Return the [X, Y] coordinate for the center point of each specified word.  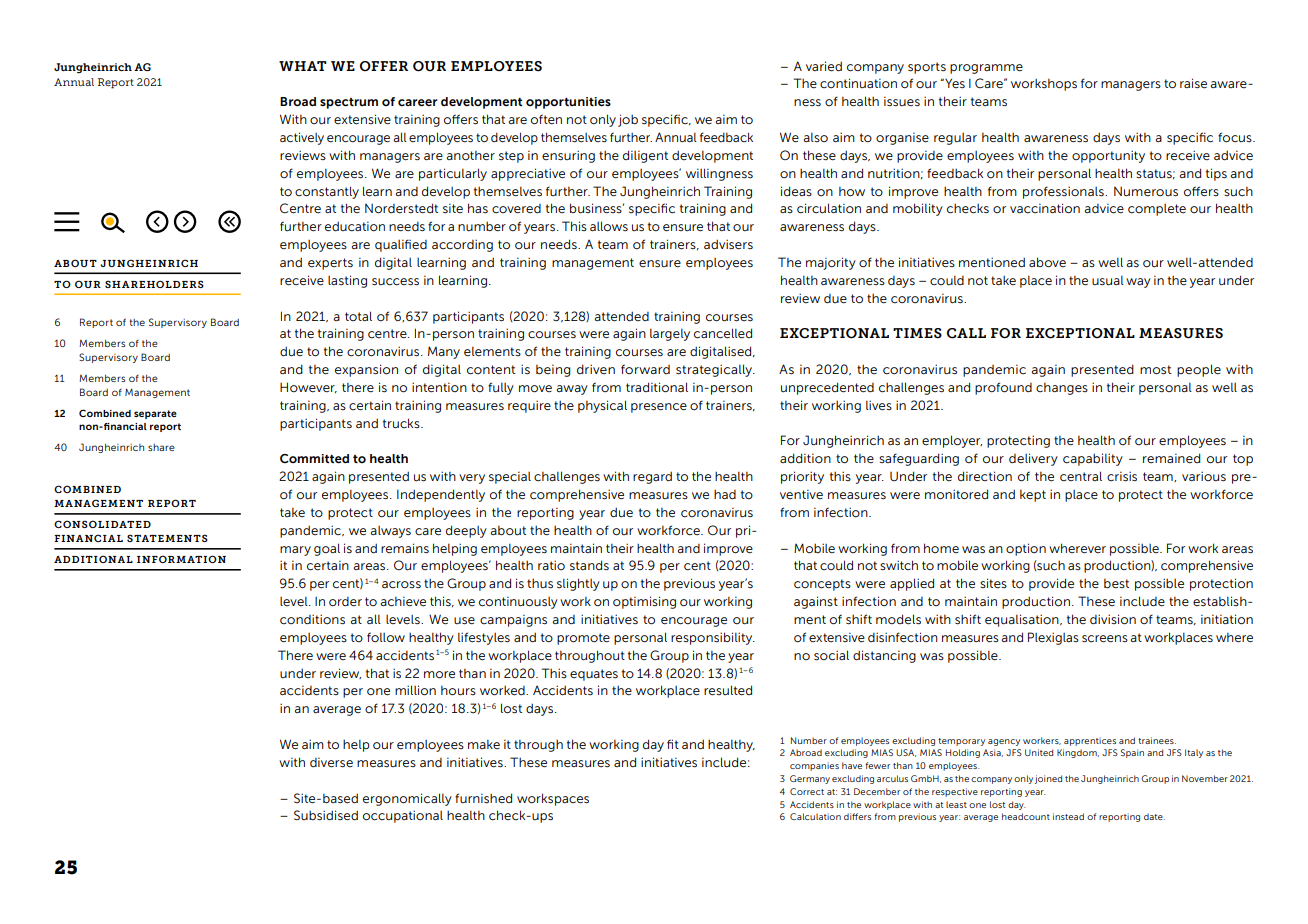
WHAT [303, 66]
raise [1193, 83]
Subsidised [326, 815]
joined [1048, 779]
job [628, 120]
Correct [807, 791]
